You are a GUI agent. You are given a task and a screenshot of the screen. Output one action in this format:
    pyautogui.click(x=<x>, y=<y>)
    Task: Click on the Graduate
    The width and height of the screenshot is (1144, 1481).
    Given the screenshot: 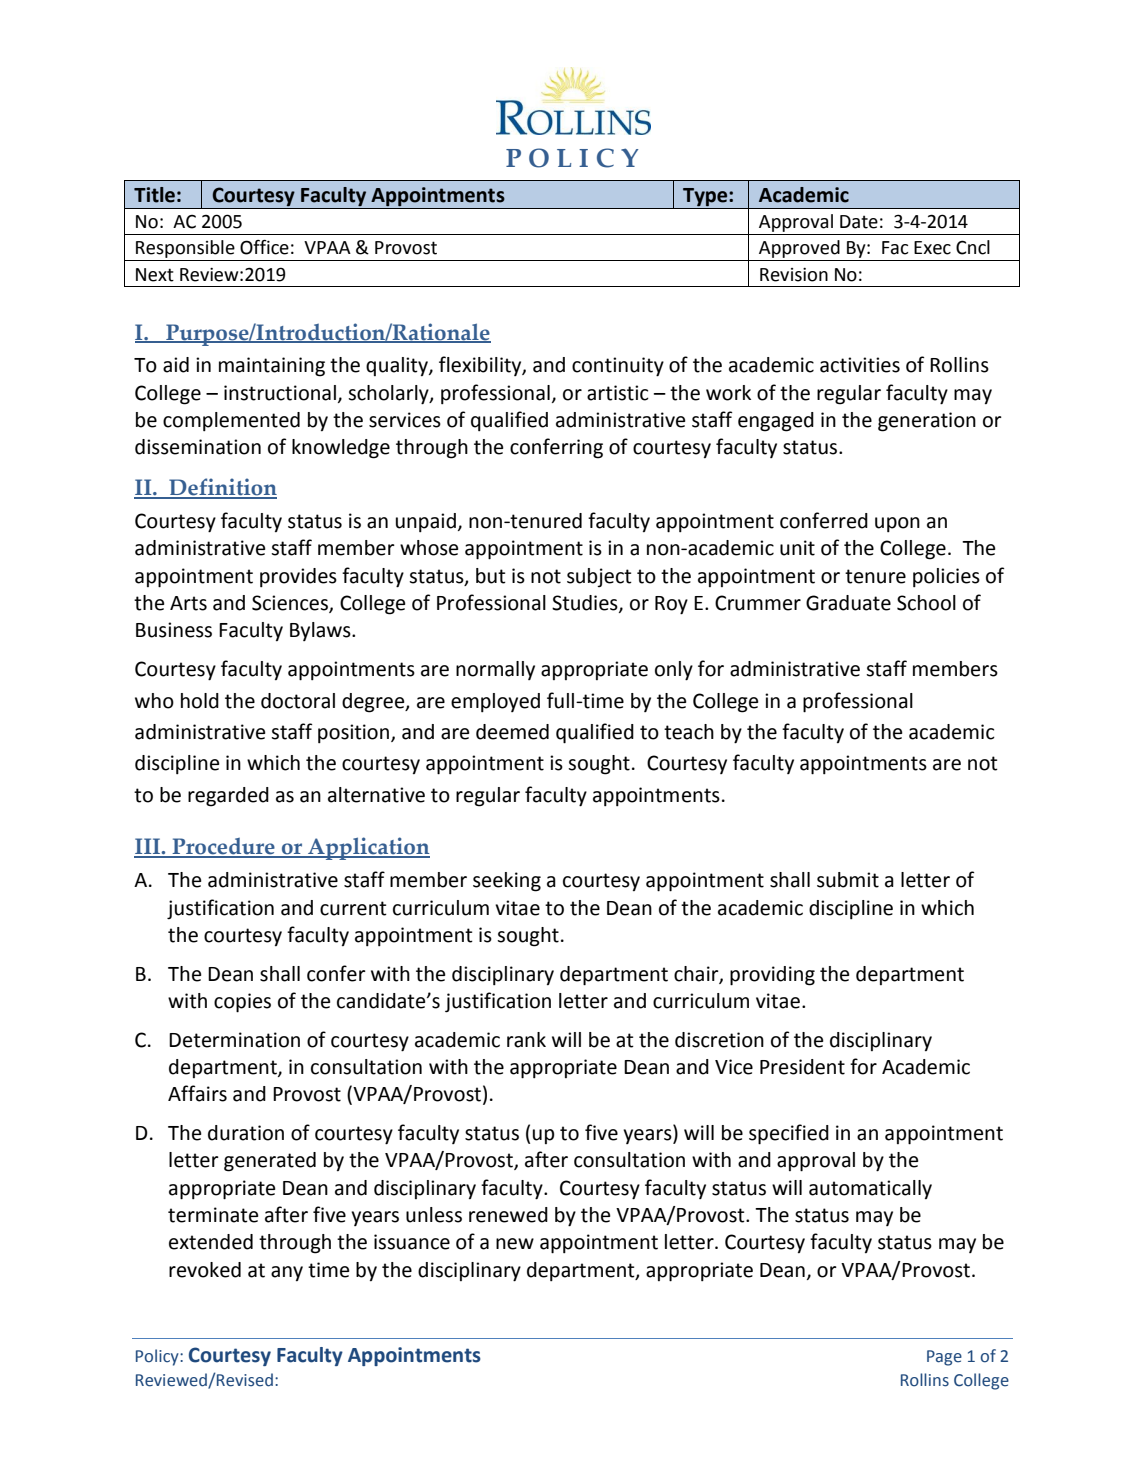 What is the action you would take?
    pyautogui.click(x=848, y=603)
